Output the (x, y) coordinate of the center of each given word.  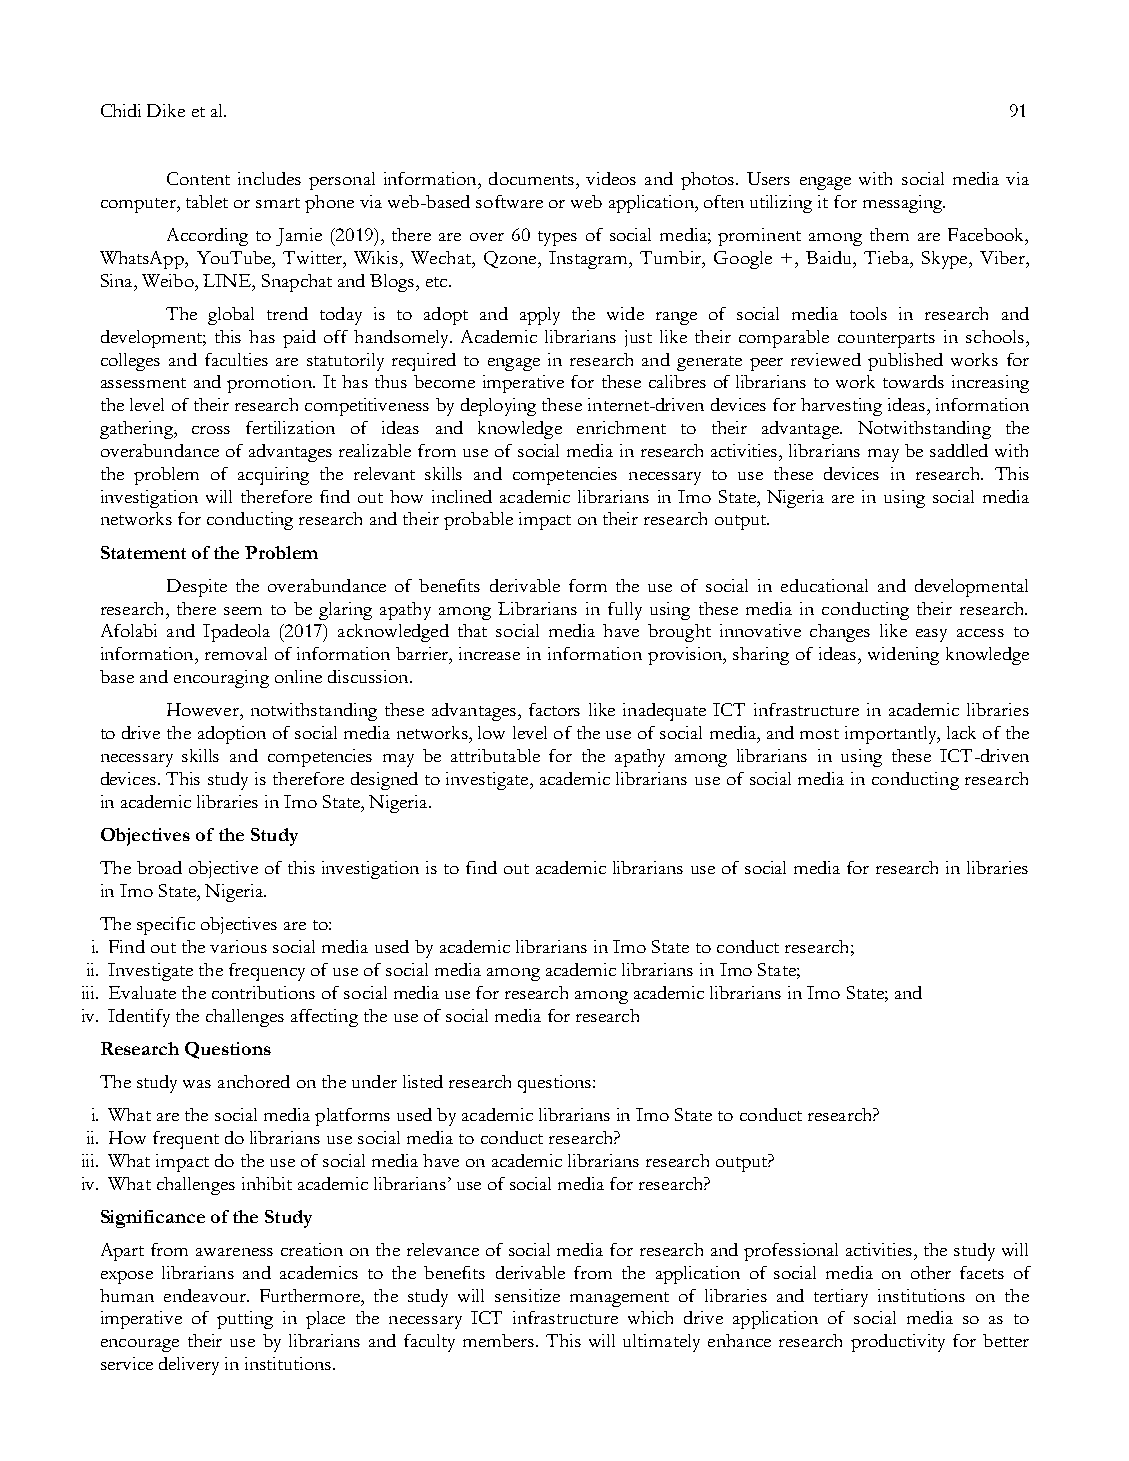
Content (198, 178)
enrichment (621, 427)
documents (533, 178)
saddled (959, 450)
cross (211, 430)
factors (554, 709)
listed (423, 1081)
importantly (892, 735)
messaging (904, 204)
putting (245, 1320)
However (204, 709)
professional (791, 1252)
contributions (263, 992)
